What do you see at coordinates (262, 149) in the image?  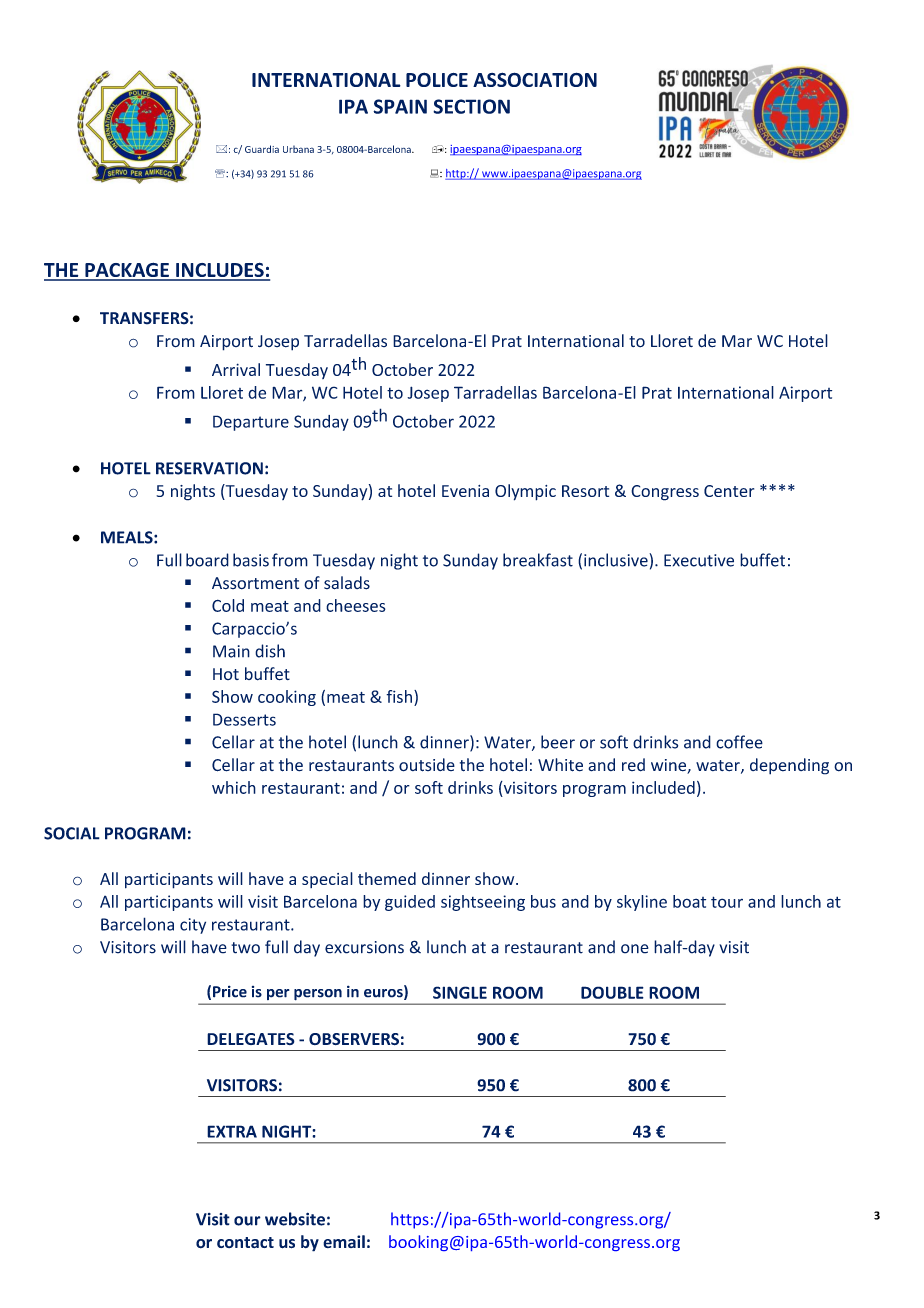 I see `Guardia` at bounding box center [262, 149].
